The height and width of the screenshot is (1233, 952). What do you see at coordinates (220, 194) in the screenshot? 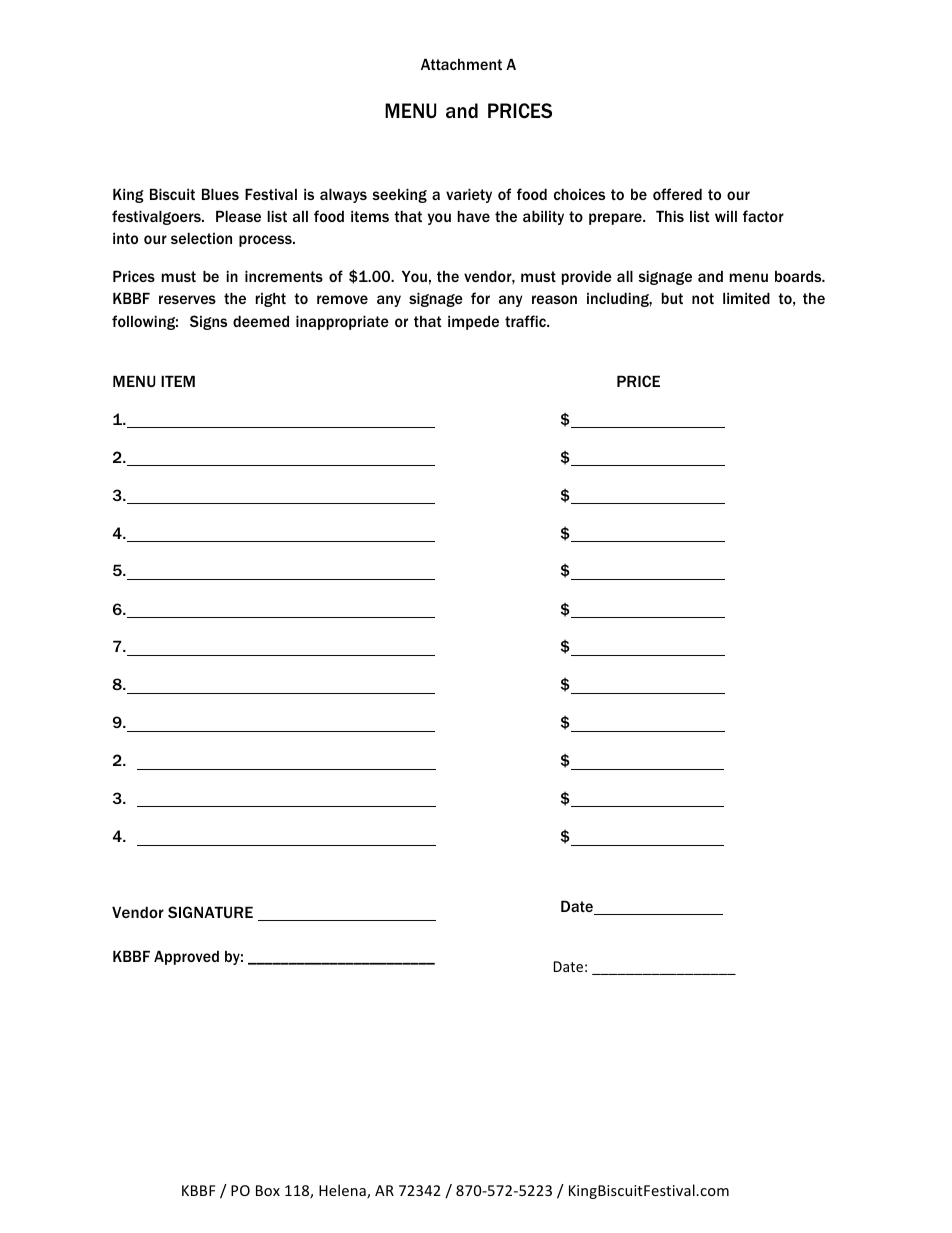
I see `Blues` at bounding box center [220, 194].
